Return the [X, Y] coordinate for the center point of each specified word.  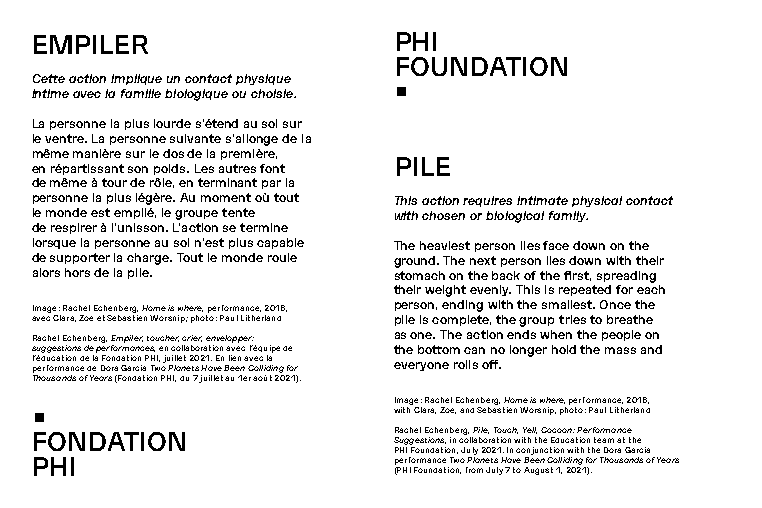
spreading [626, 277]
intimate [542, 200]
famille [141, 93]
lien [235, 358]
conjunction [540, 451]
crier [192, 338]
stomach [420, 275]
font [272, 168]
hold [564, 349]
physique [263, 79]
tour [114, 182]
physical [597, 201]
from [474, 470]
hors [77, 272]
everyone [421, 366]
